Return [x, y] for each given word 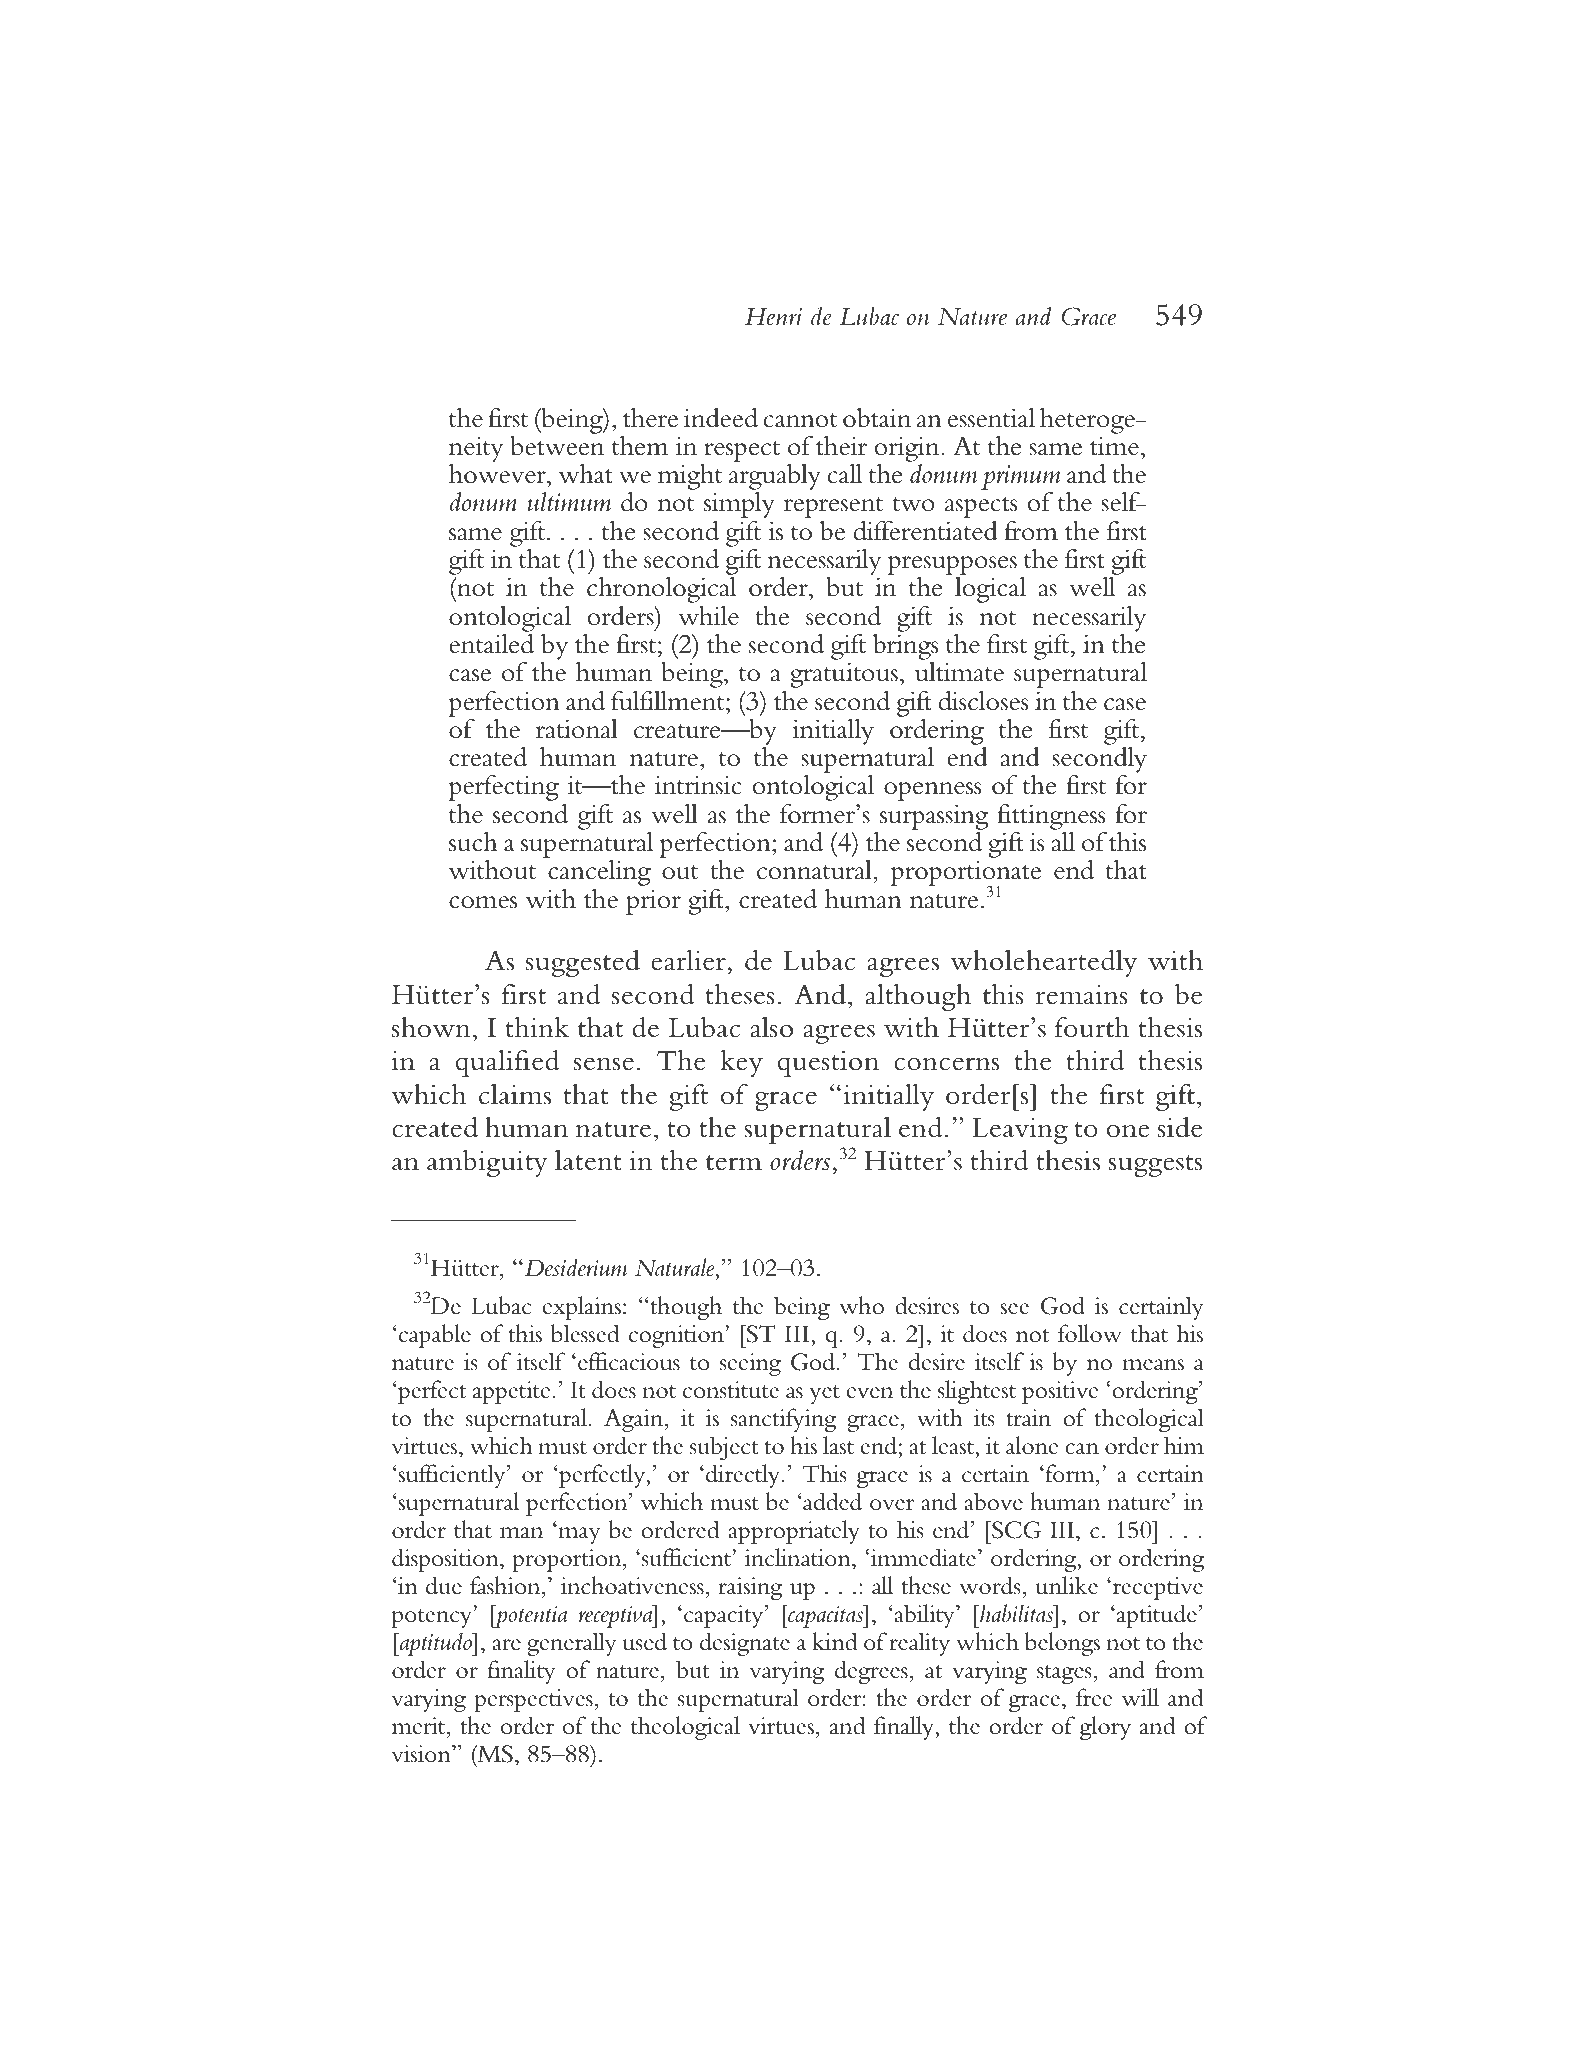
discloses [983, 701]
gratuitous [844, 675]
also [772, 1027]
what [586, 474]
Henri [773, 317]
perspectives [533, 1700]
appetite [511, 1392]
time [1114, 446]
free [1094, 1697]
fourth [1092, 1027]
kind [835, 1641]
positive [1060, 1392]
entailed [491, 644]
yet [824, 1394]
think [537, 1027]
